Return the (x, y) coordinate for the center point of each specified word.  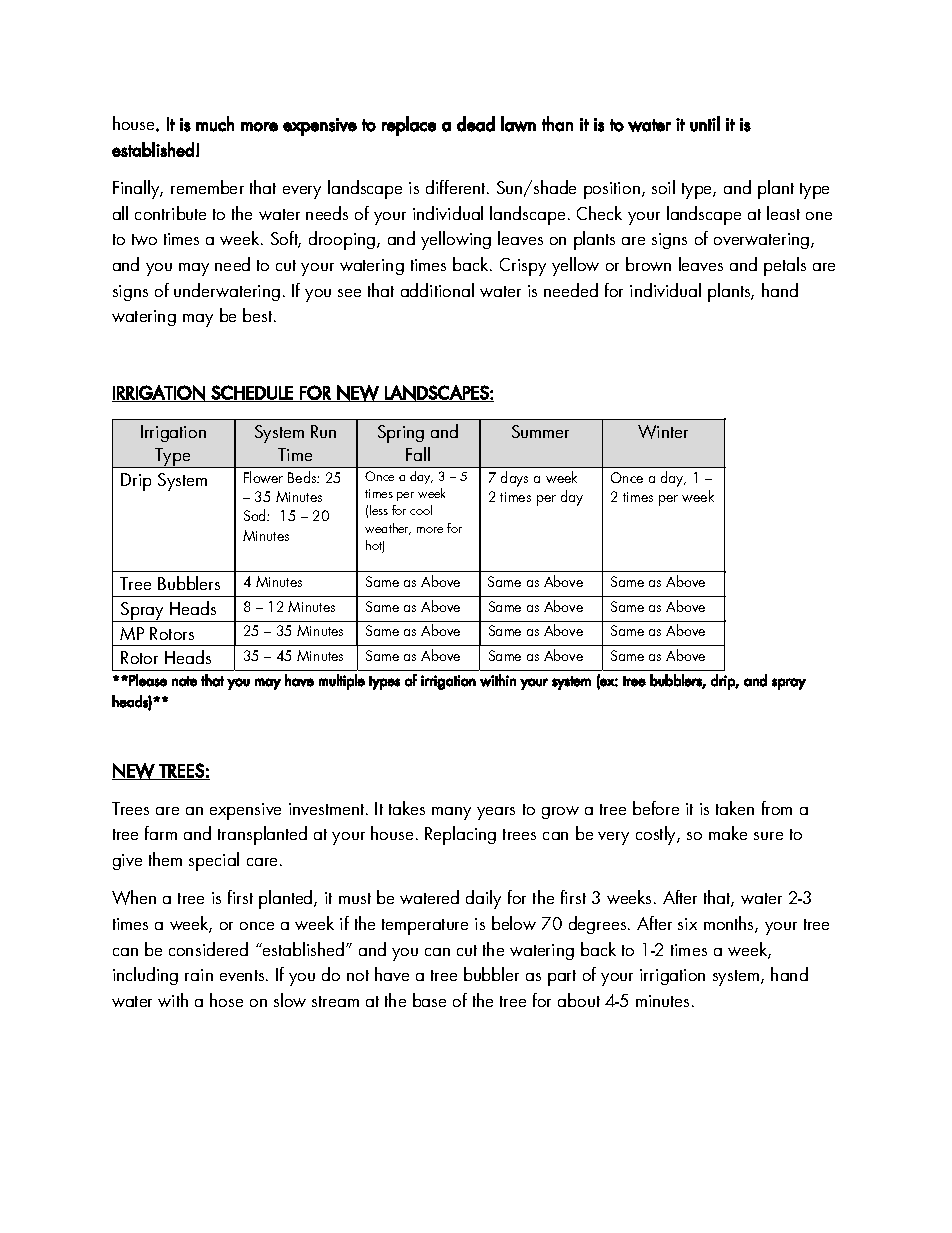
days (514, 479)
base (429, 1000)
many (451, 813)
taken (735, 808)
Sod (256, 515)
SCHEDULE (252, 393)
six (687, 924)
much (215, 124)
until (705, 124)
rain (199, 975)
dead (476, 124)
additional (437, 290)
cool (421, 510)
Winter (663, 432)
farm (161, 833)
